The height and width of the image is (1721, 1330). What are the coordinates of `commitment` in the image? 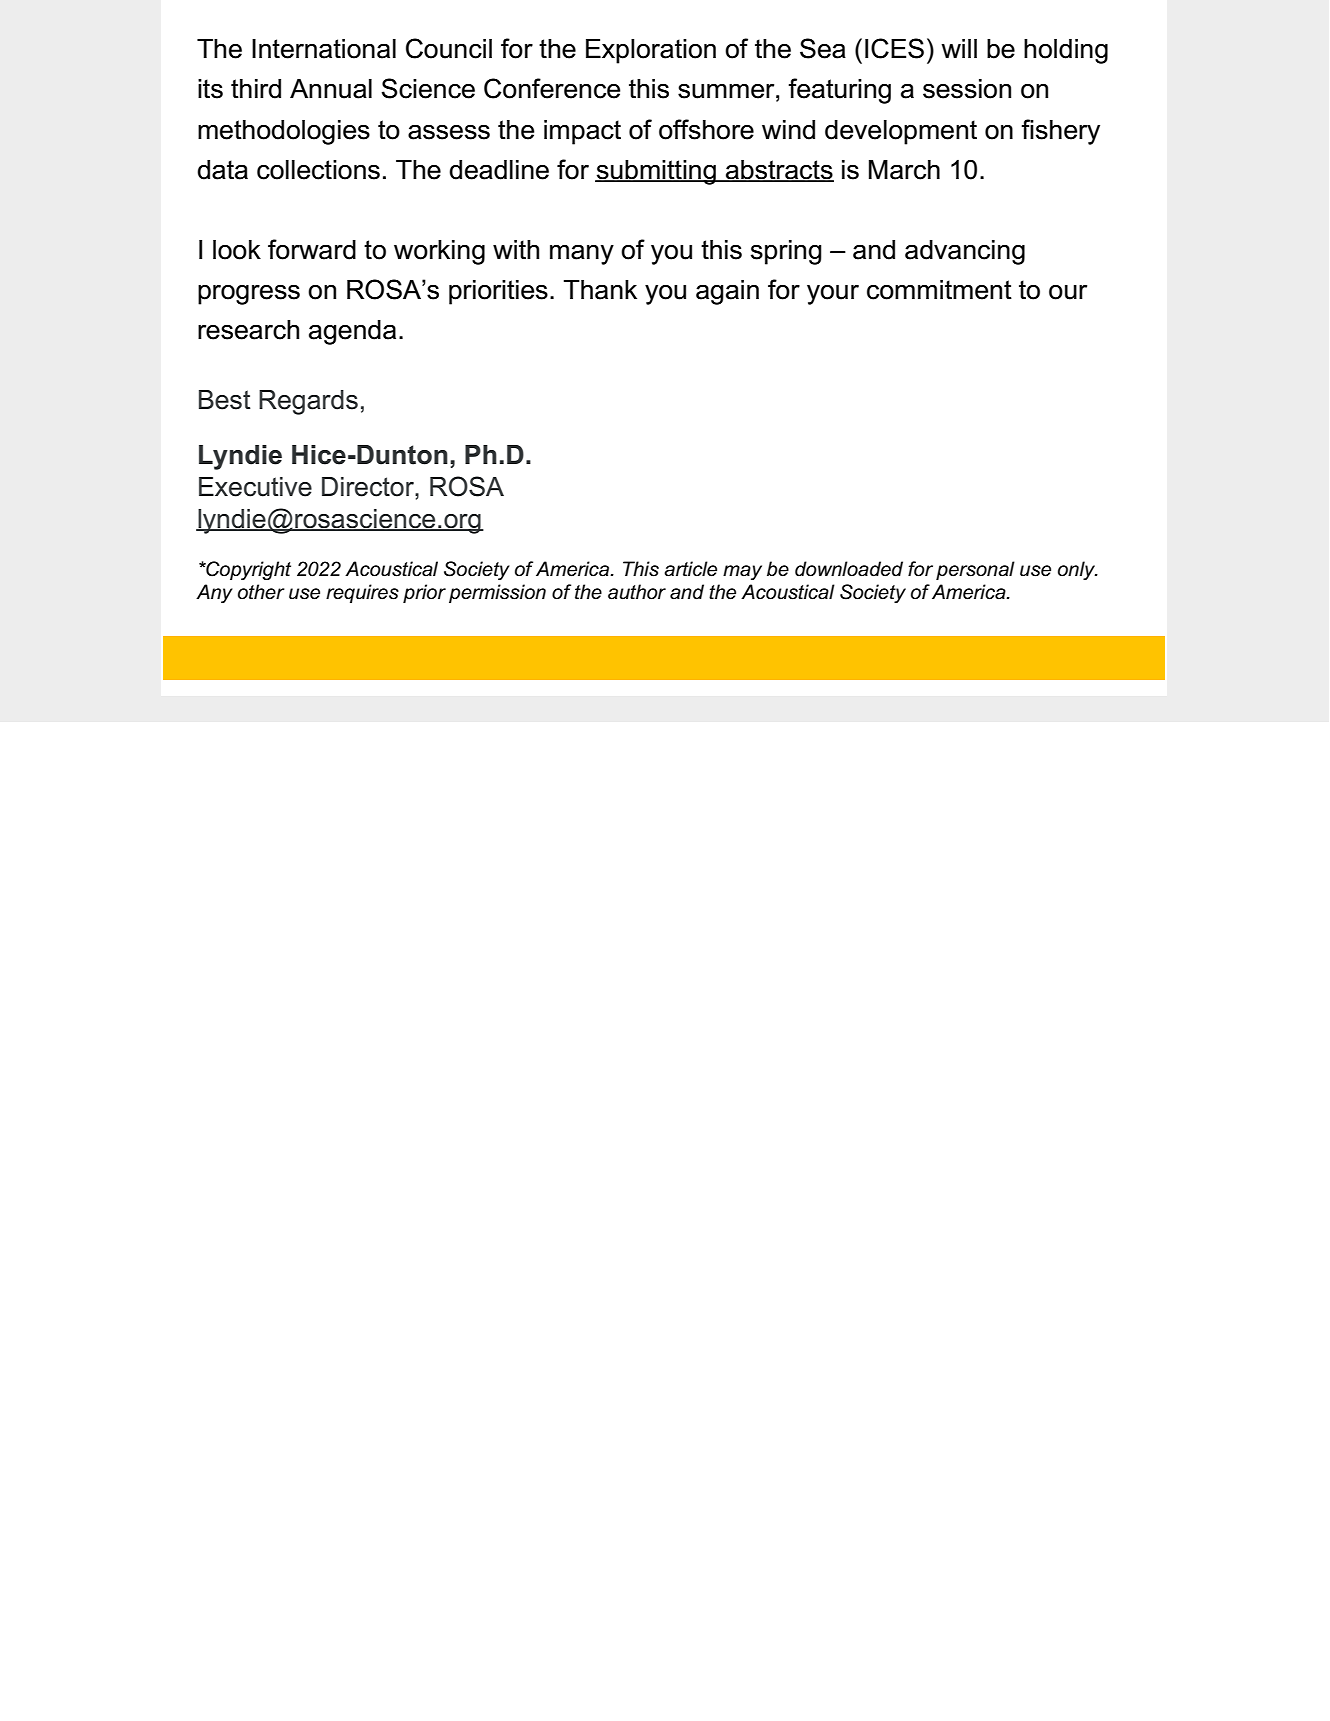 It's located at (939, 290).
